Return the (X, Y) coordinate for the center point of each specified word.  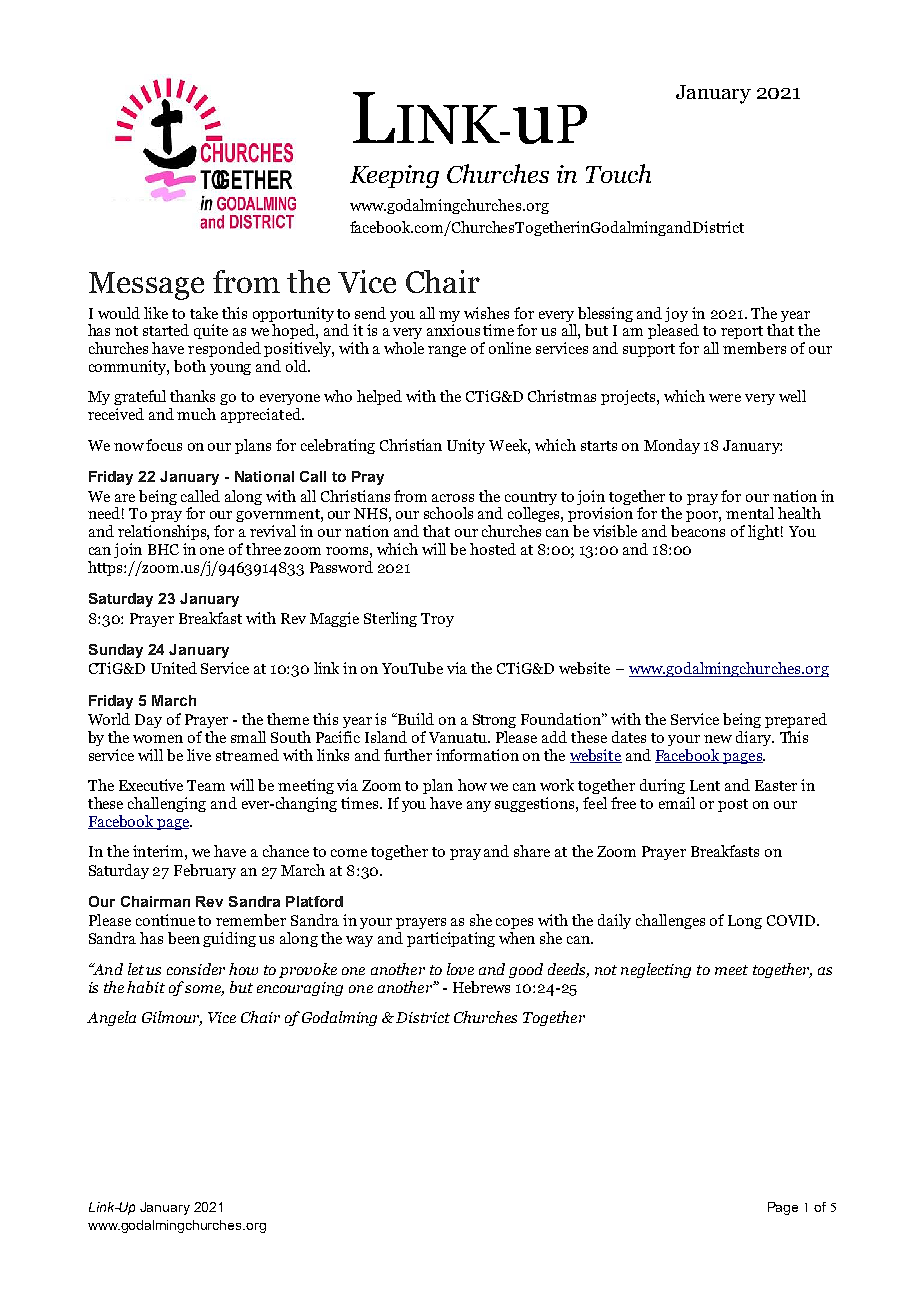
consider (196, 969)
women (158, 739)
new (718, 739)
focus (164, 445)
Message (146, 286)
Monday (672, 446)
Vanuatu (459, 737)
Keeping (394, 176)
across (453, 498)
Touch (618, 173)
